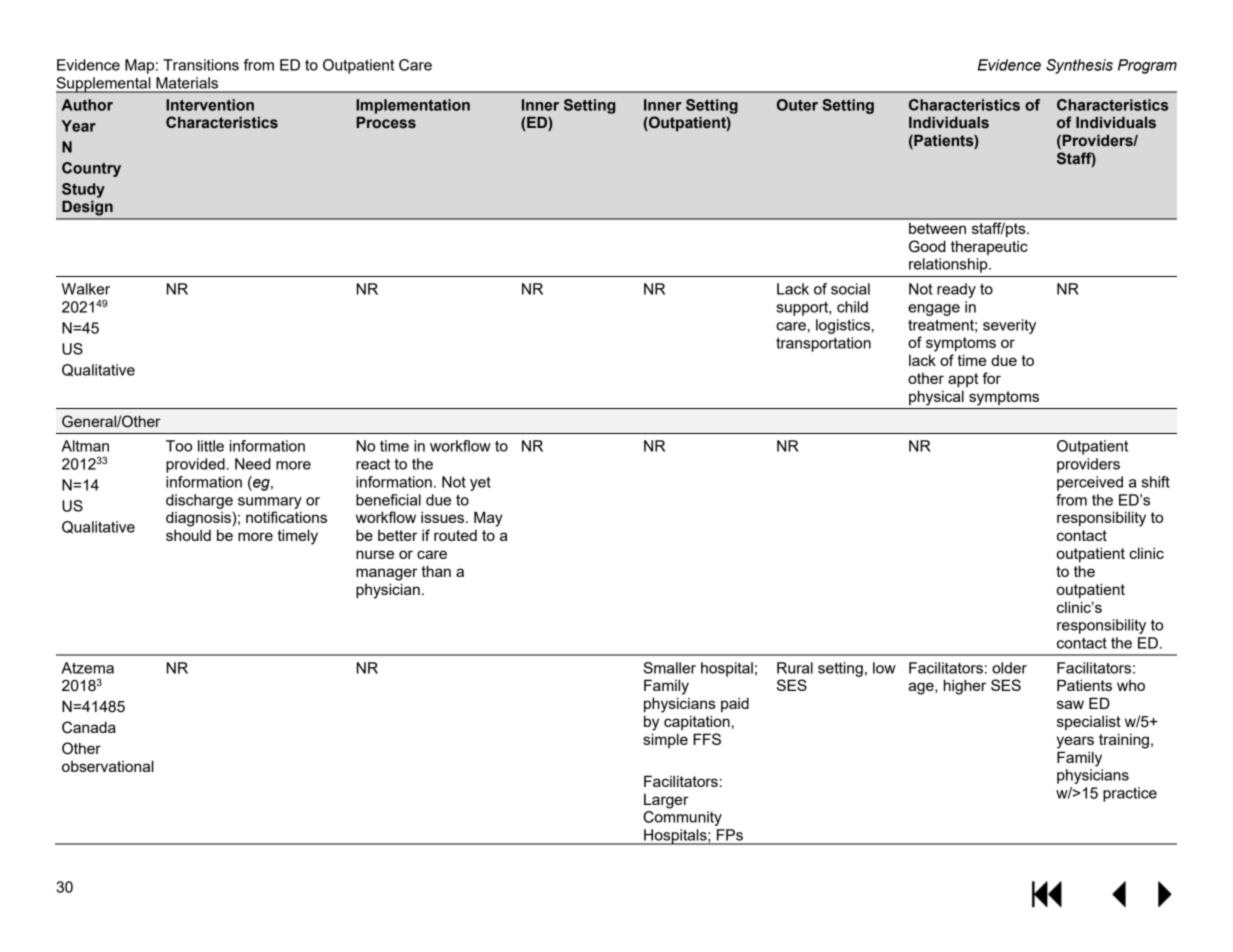 This screenshot has height=952, width=1233. Describe the element at coordinates (210, 105) in the screenshot. I see `Intervention` at that location.
